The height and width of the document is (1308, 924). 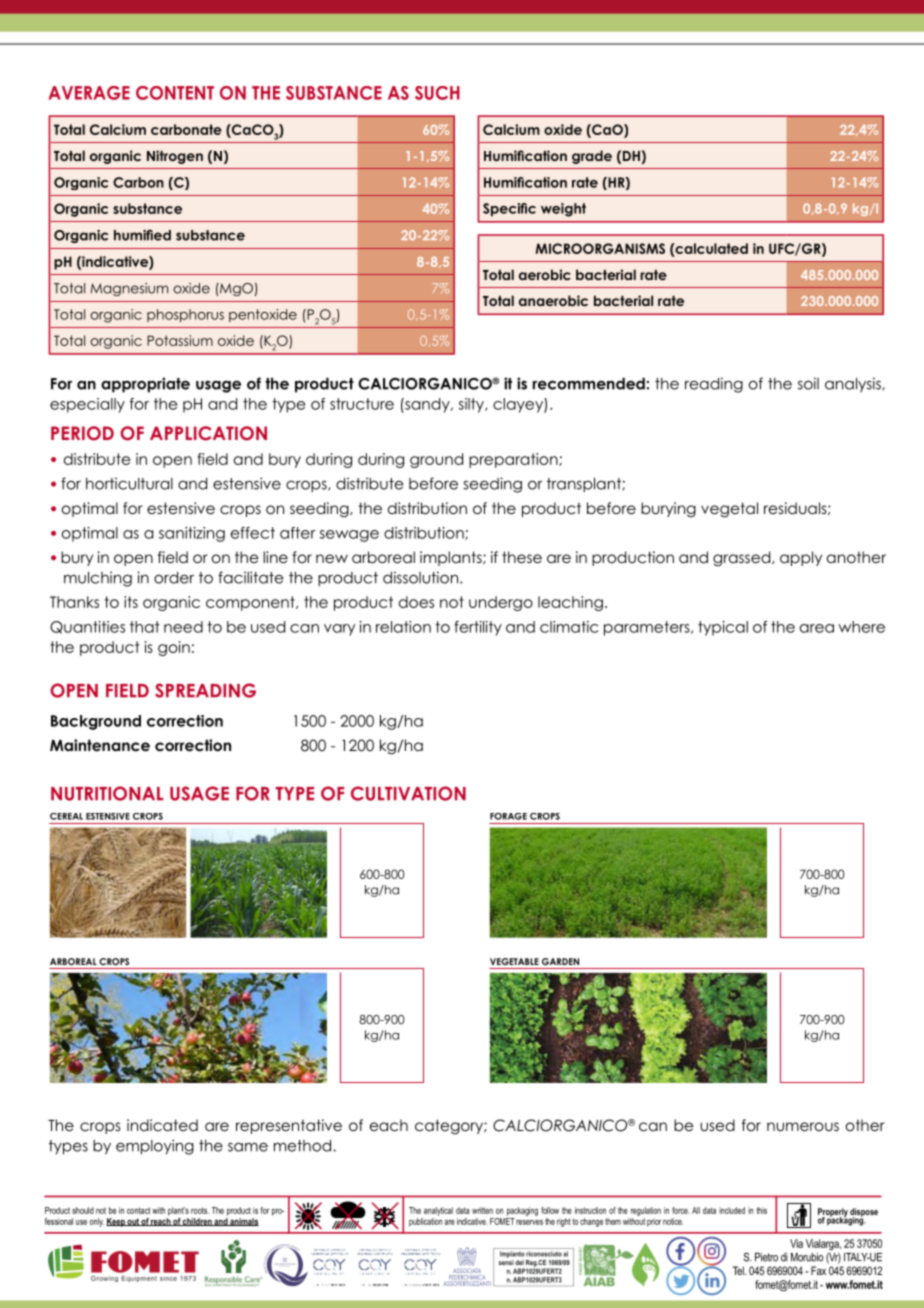 I want to click on GARDEN, so click(x=560, y=961).
